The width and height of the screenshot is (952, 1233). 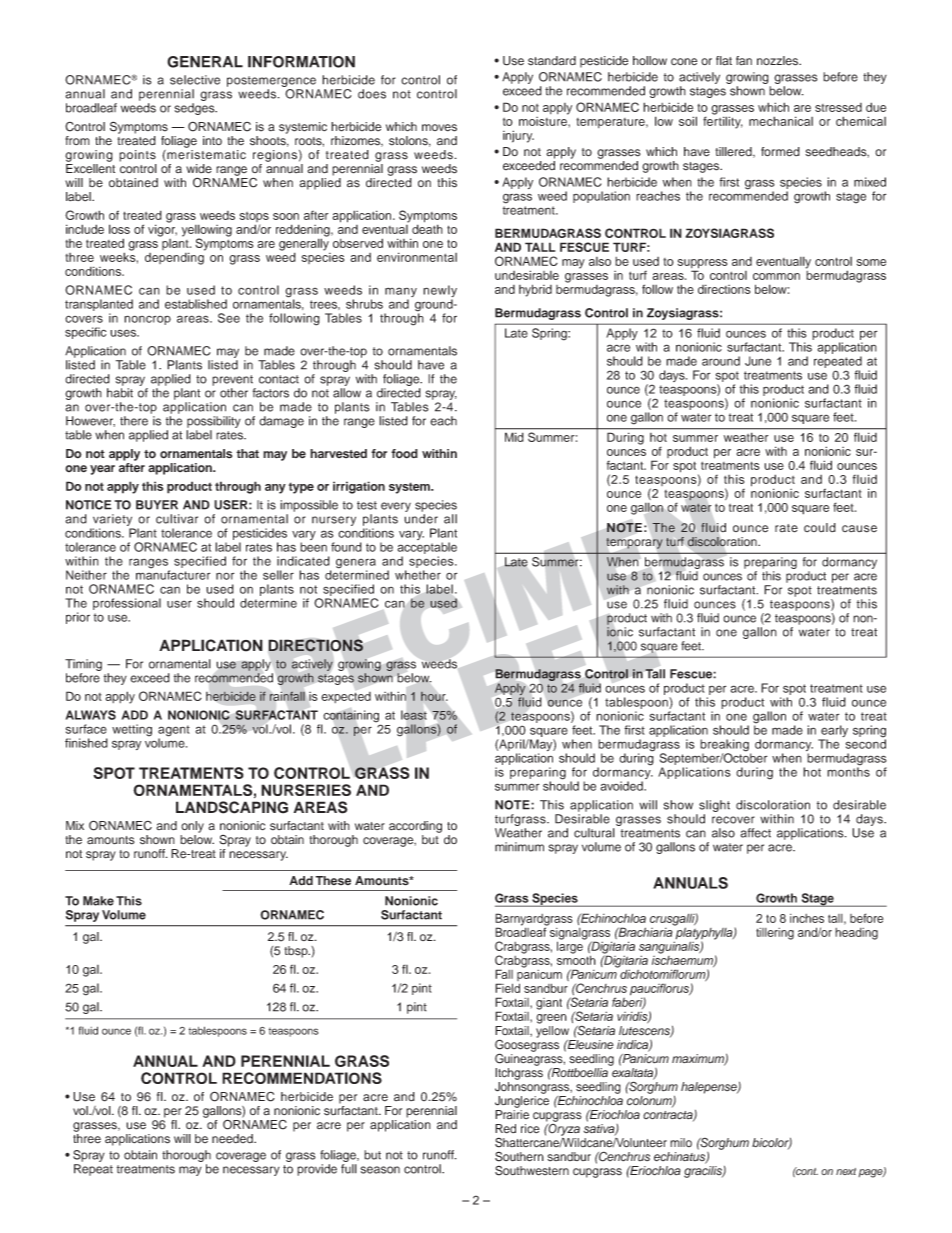 I want to click on needed, so click(x=233, y=1139).
